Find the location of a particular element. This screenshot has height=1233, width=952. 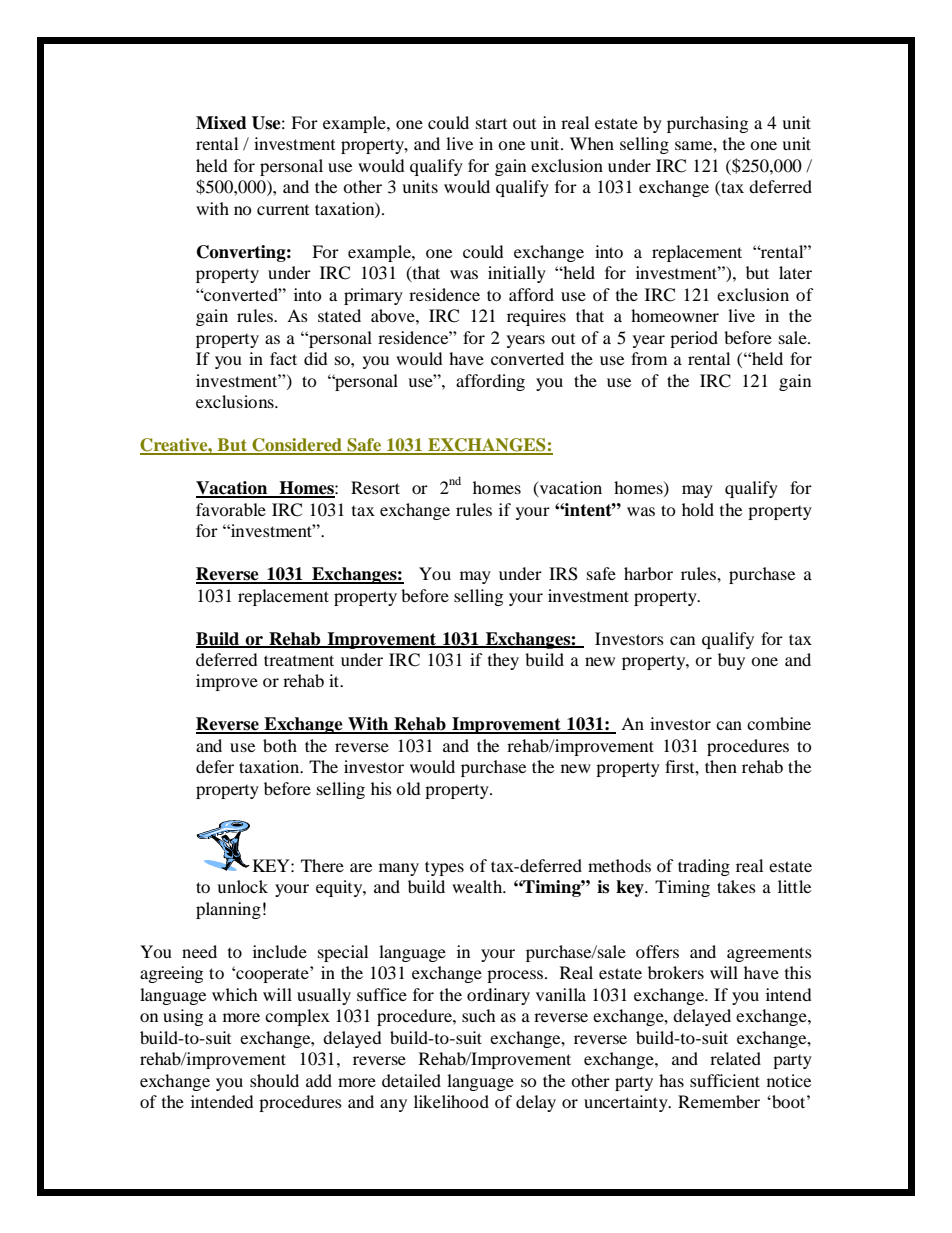

purchasing is located at coordinates (707, 124).
